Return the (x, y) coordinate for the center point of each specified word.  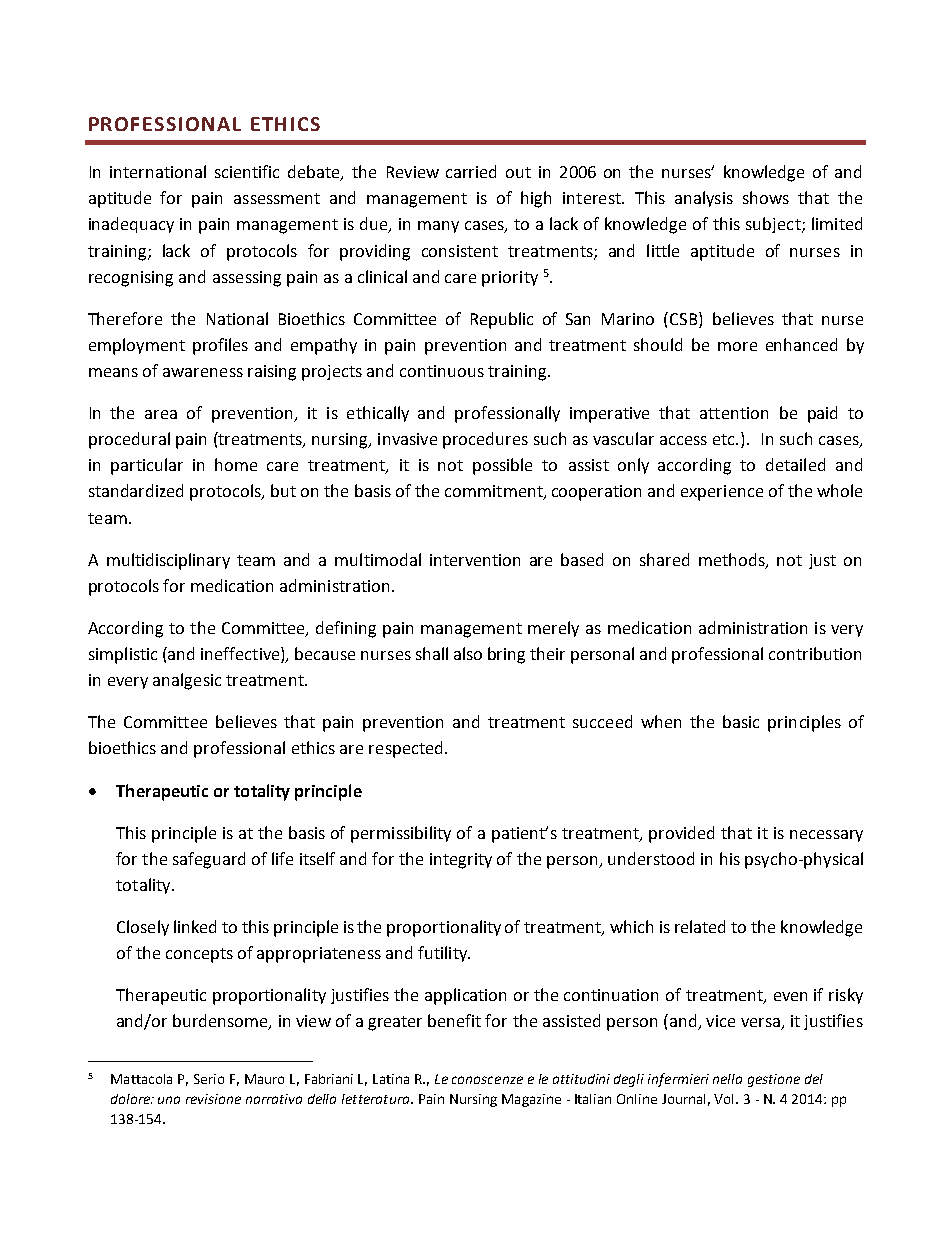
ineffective (241, 653)
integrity (461, 861)
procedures (485, 440)
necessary (826, 836)
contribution (815, 653)
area (161, 414)
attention (734, 413)
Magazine (531, 1100)
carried (471, 171)
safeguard (209, 860)
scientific (247, 171)
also (468, 653)
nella (727, 1079)
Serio (209, 1079)
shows (766, 197)
